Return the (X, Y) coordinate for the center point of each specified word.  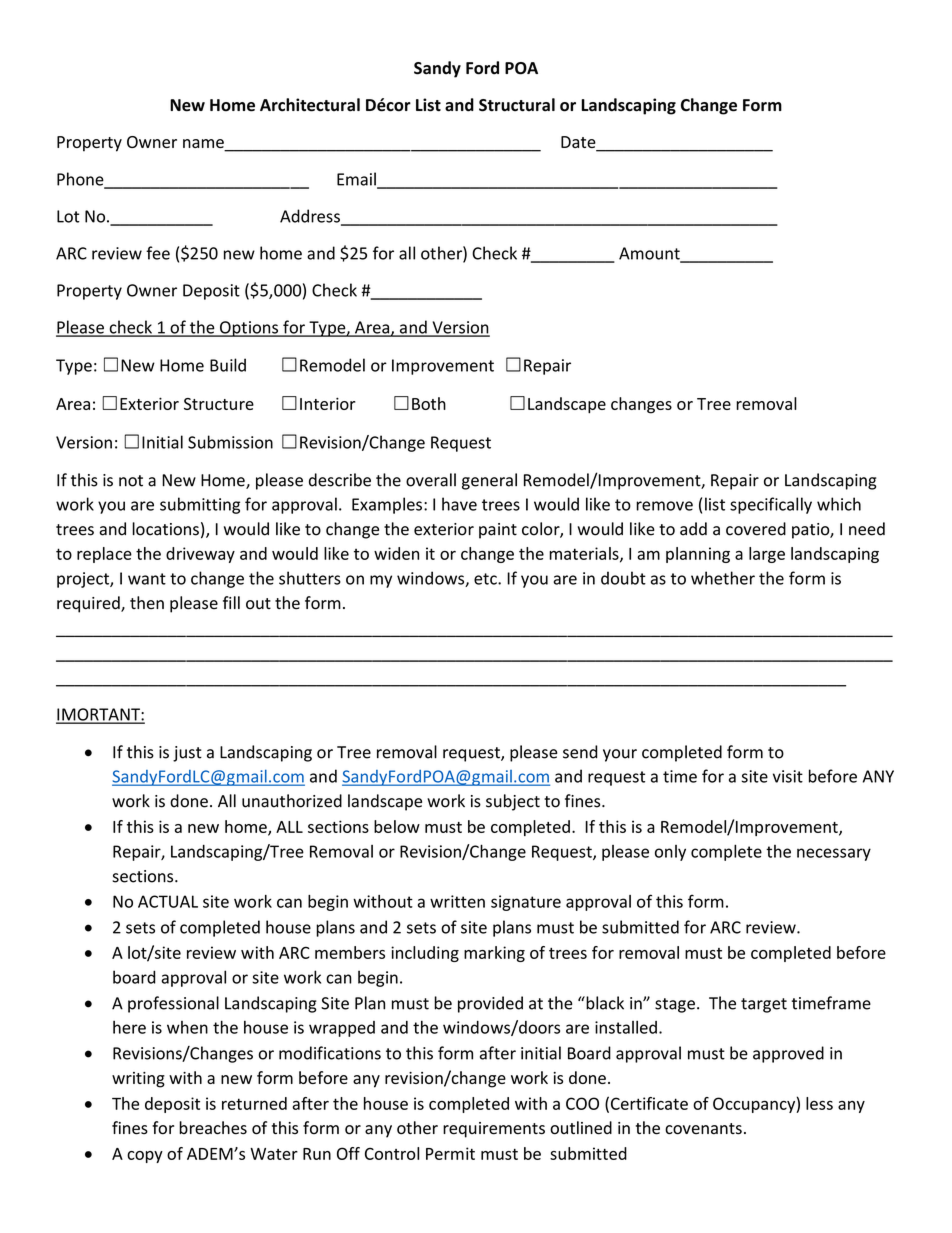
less (819, 1103)
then (147, 603)
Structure (219, 404)
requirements (494, 1130)
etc (486, 579)
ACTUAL (168, 901)
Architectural (310, 105)
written (457, 901)
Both (429, 403)
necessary (834, 854)
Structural (517, 105)
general (489, 481)
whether (723, 578)
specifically (771, 505)
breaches (213, 1128)
